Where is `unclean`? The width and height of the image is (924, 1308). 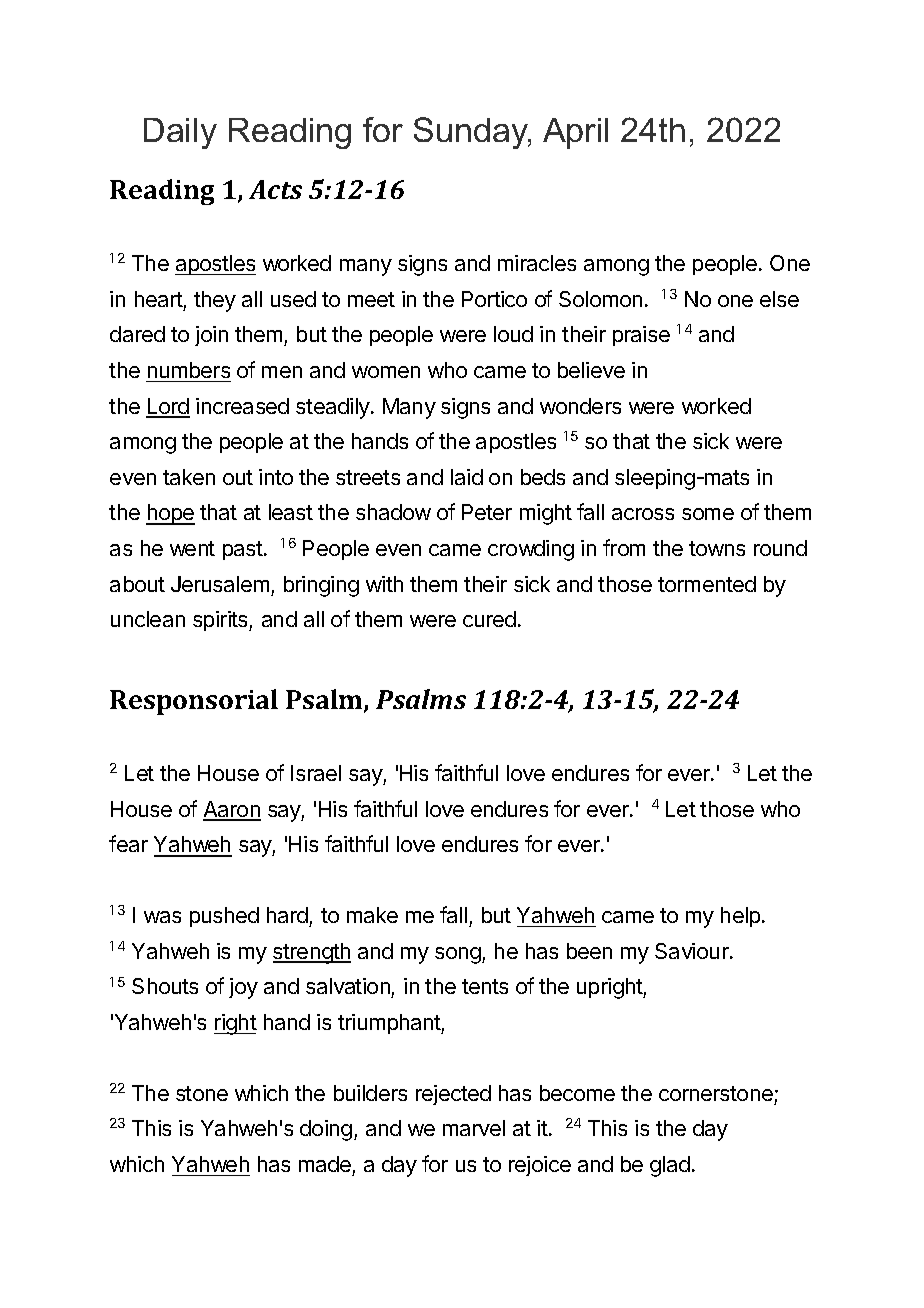 unclean is located at coordinates (148, 619).
